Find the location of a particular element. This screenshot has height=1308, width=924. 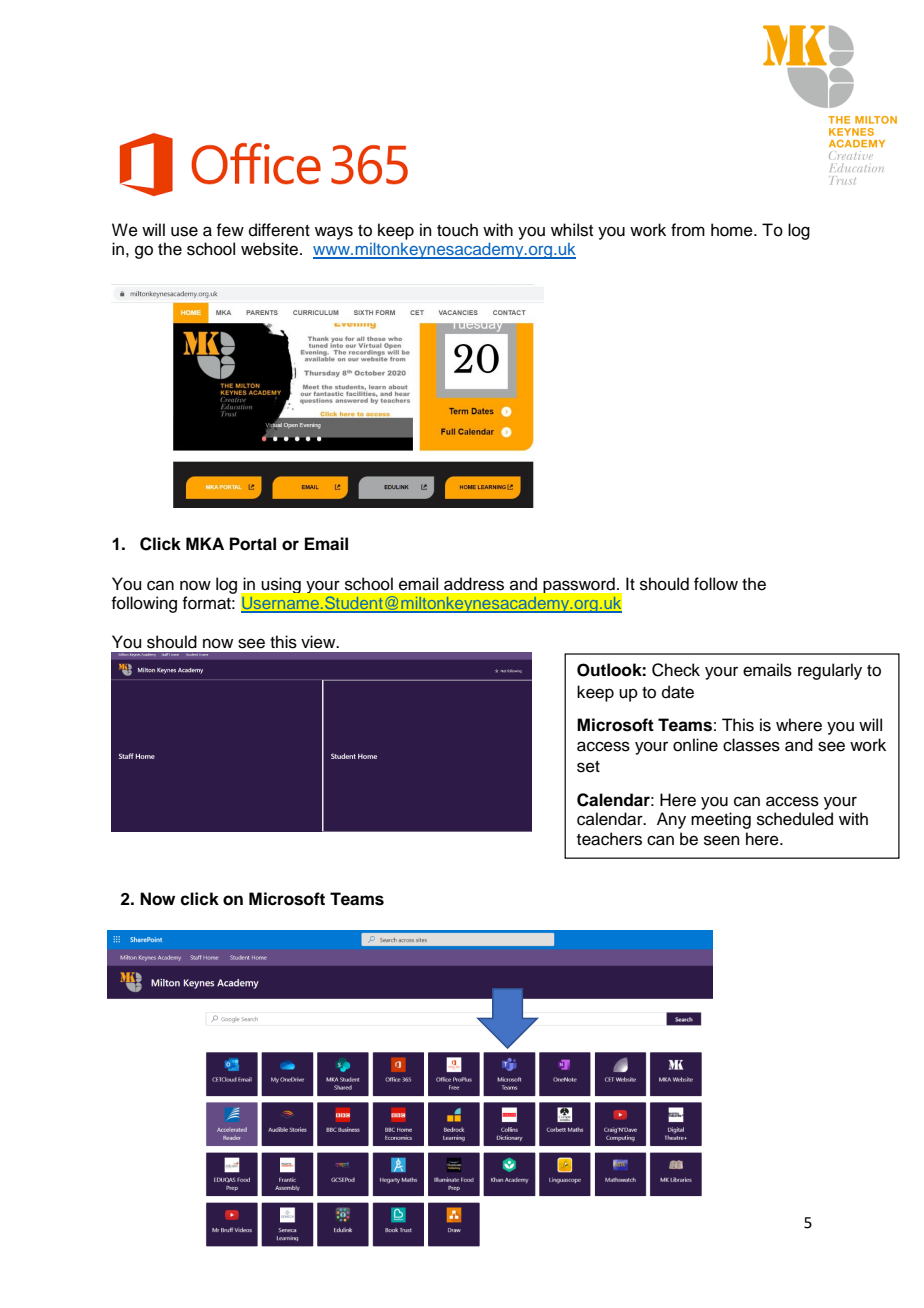

set is located at coordinates (588, 767).
